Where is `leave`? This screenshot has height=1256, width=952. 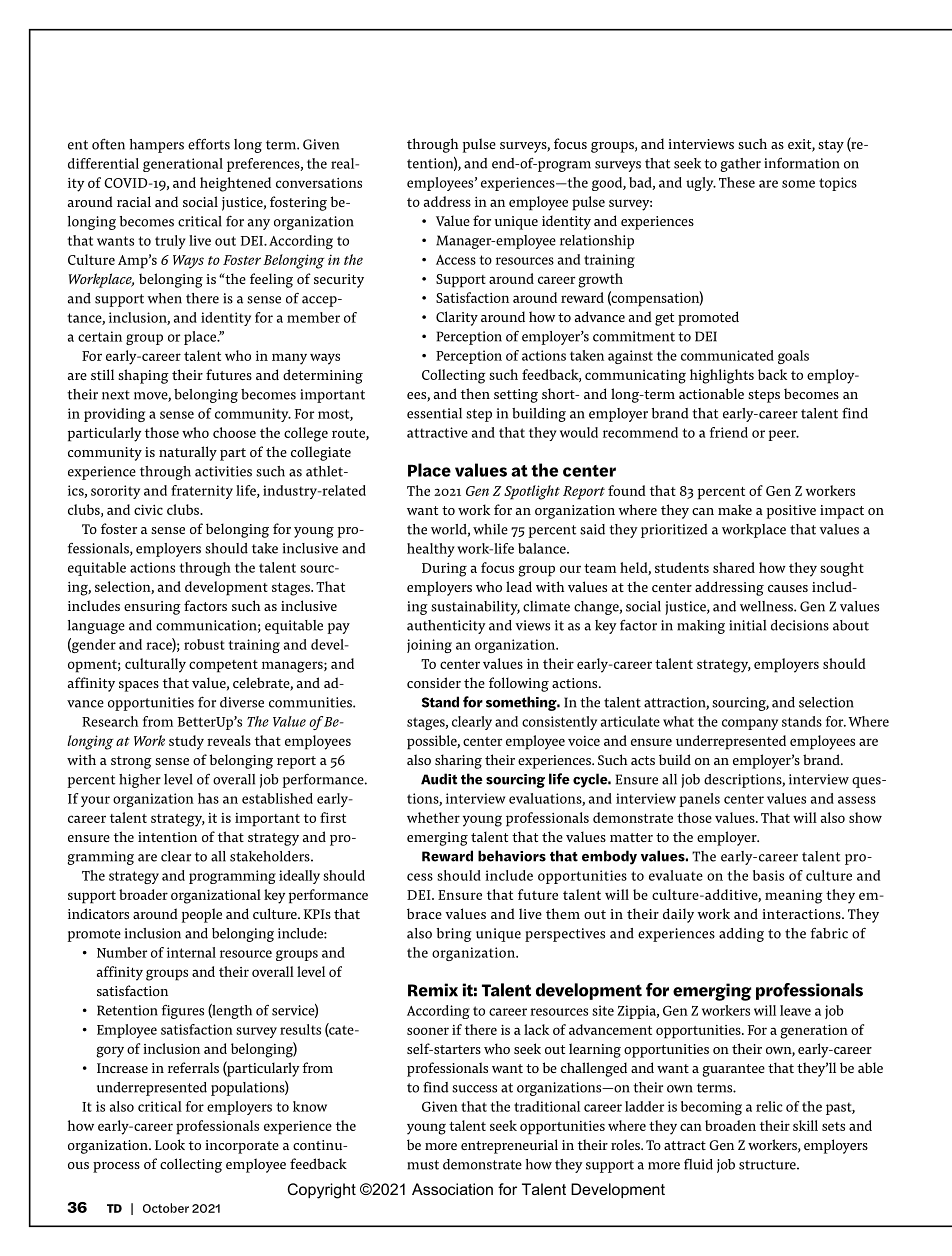 leave is located at coordinates (795, 1010).
